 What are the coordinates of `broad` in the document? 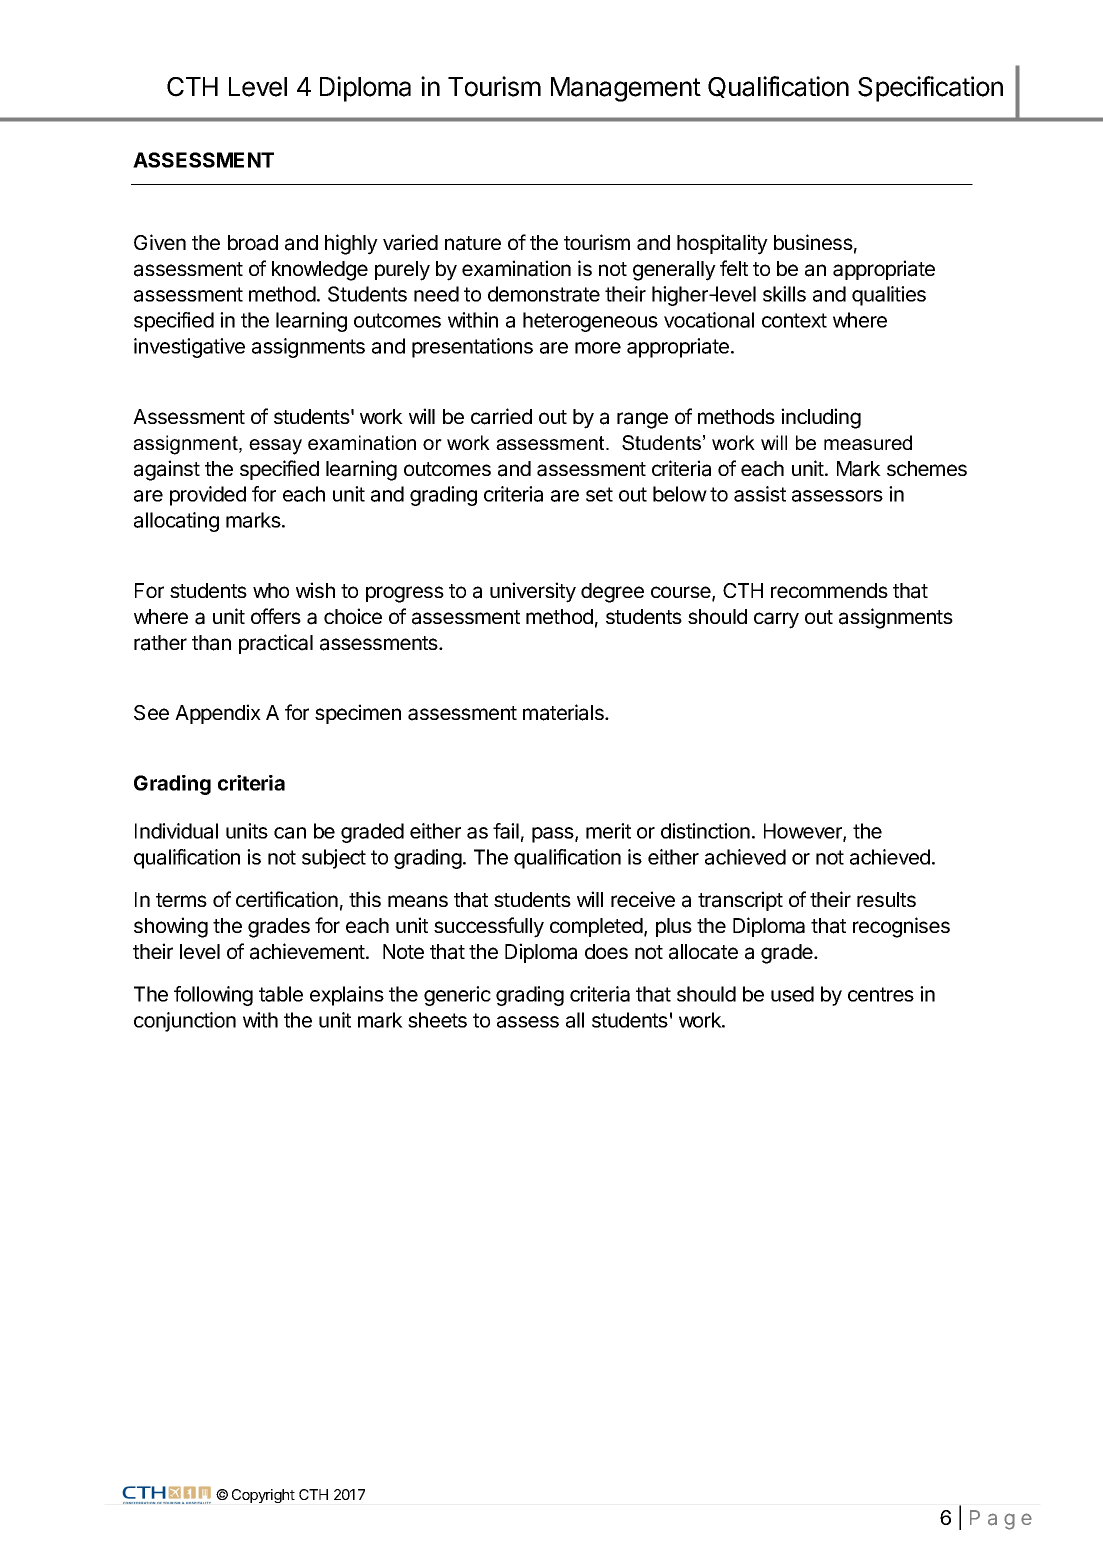 It's located at (253, 243).
